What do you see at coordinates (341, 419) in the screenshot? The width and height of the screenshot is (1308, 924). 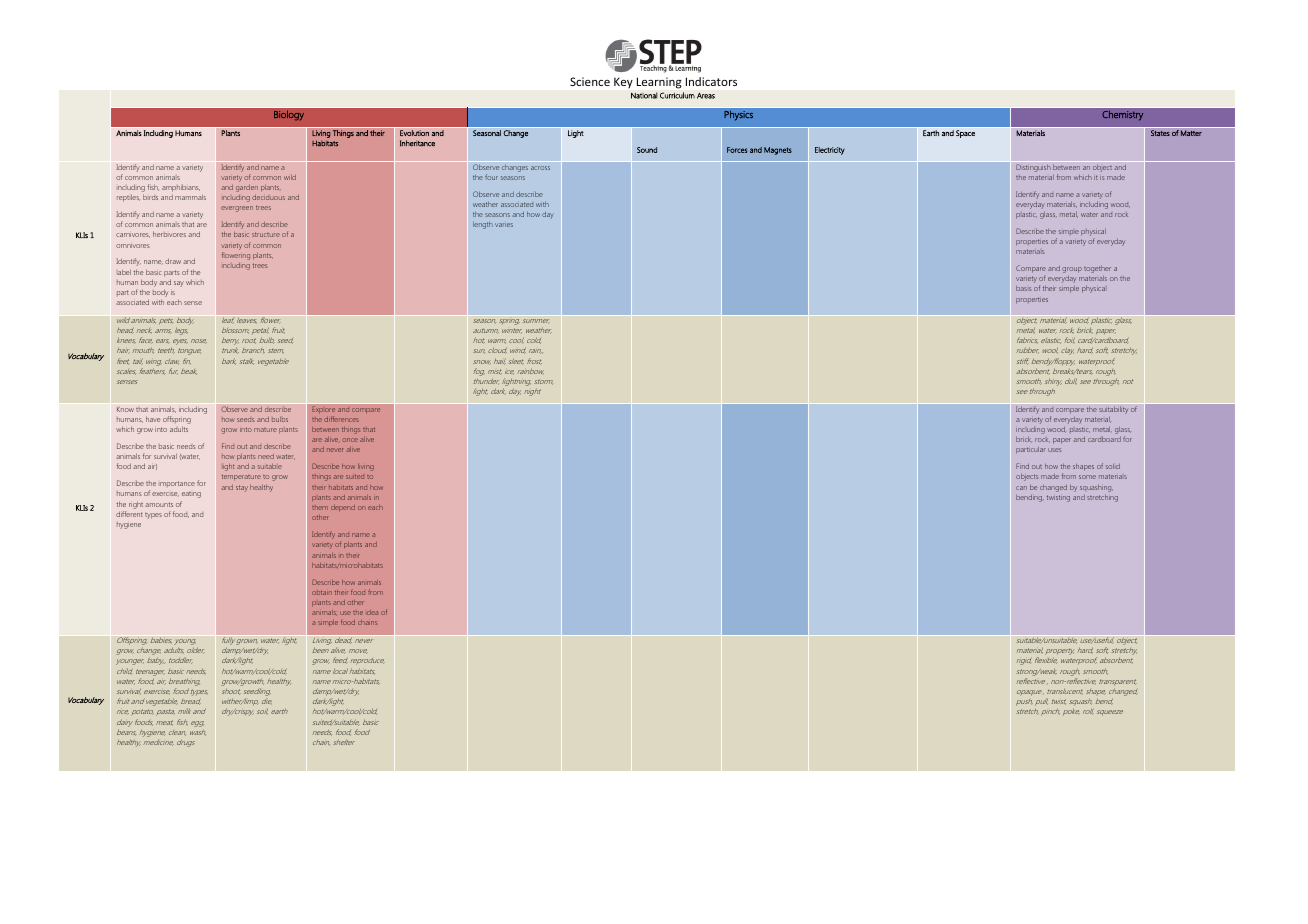 I see `differences` at bounding box center [341, 419].
